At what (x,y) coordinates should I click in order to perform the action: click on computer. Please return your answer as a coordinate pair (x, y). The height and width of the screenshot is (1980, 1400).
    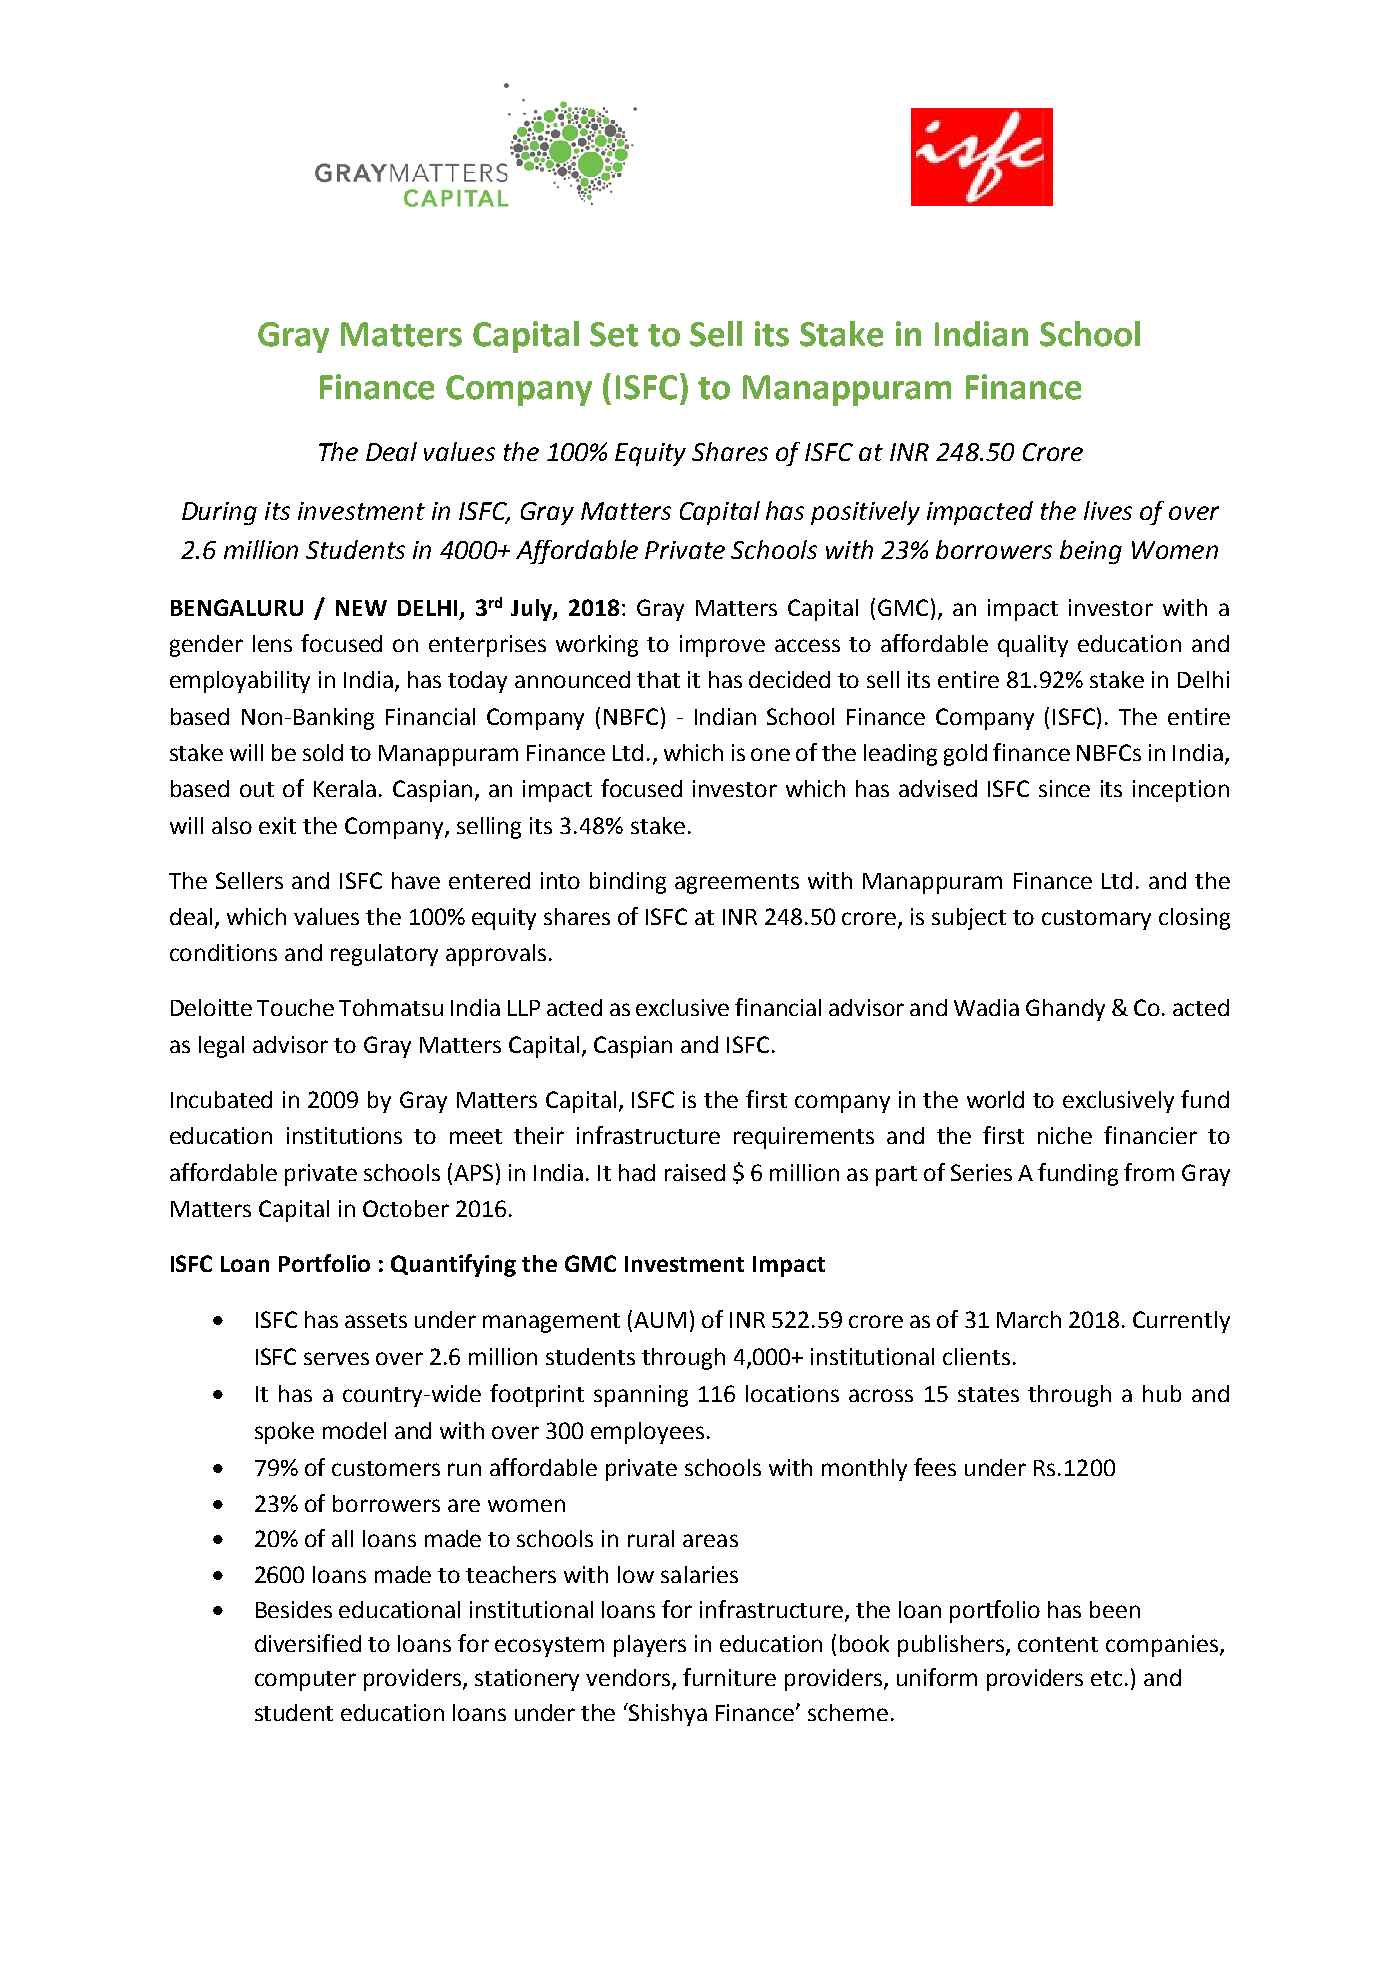
    Looking at the image, I should click on (305, 1681).
